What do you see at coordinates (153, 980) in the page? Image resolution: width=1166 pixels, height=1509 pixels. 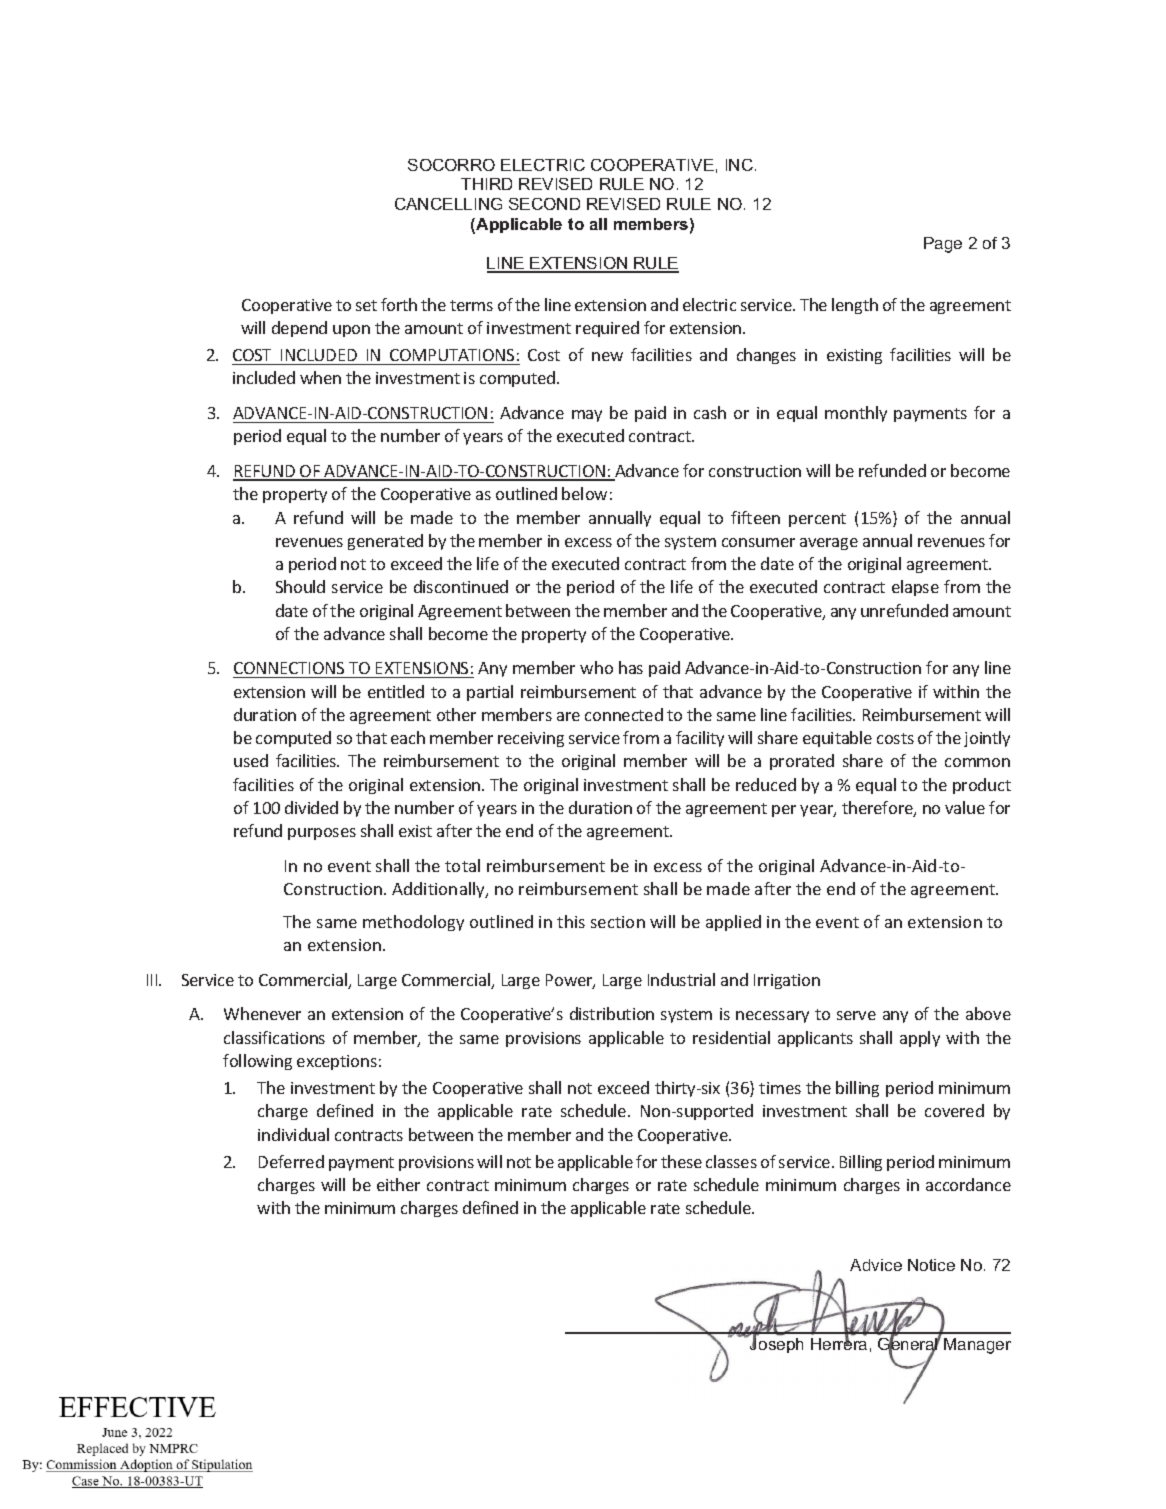 I see `III` at bounding box center [153, 980].
